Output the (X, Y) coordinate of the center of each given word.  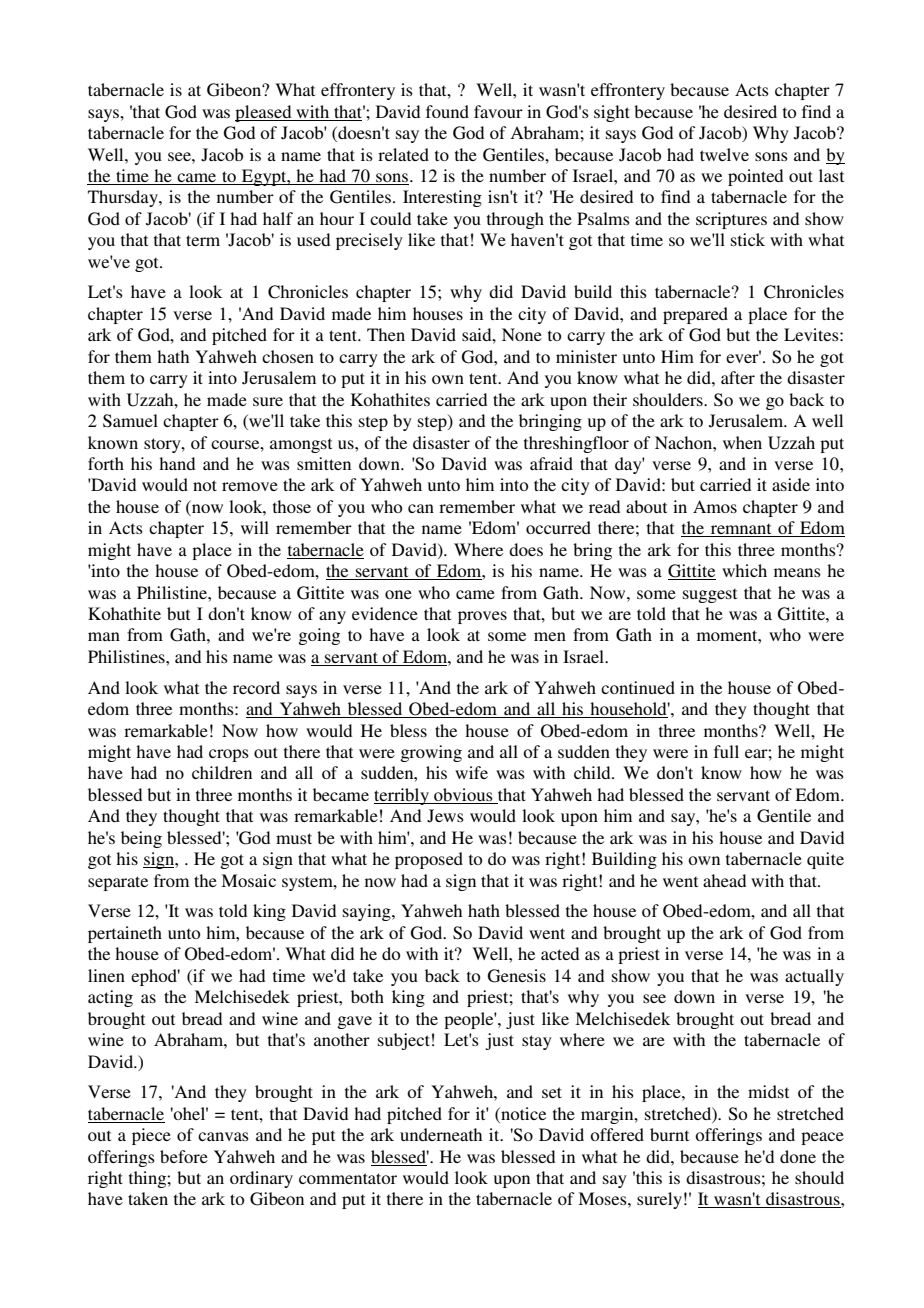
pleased (264, 113)
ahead (724, 880)
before (184, 1156)
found (447, 111)
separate (118, 883)
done (798, 1156)
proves (482, 617)
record (256, 687)
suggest (710, 595)
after (738, 377)
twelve (724, 154)
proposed (429, 860)
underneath (441, 1134)
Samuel (130, 421)
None (522, 334)
